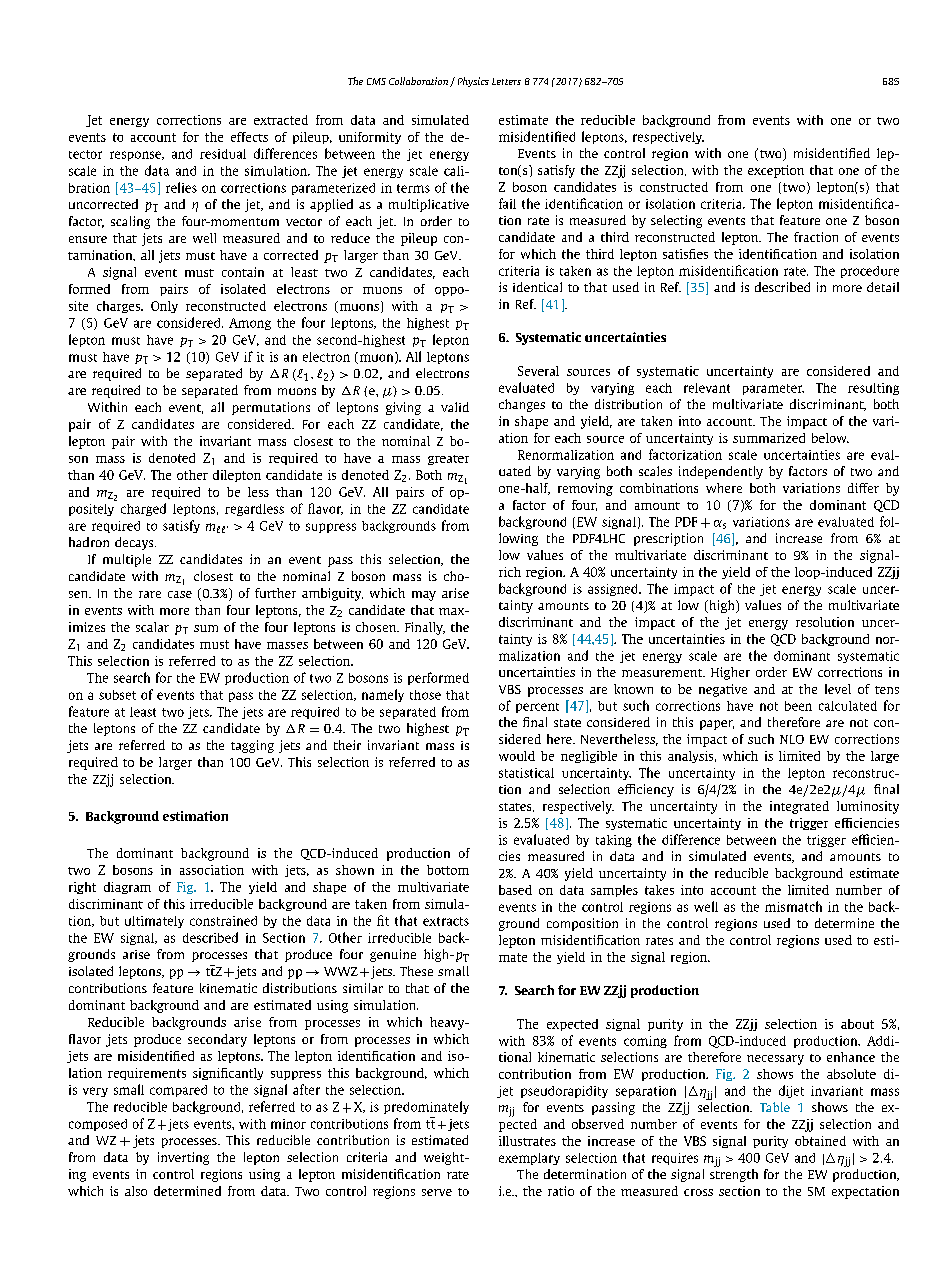 Image resolution: width=952 pixels, height=1270 pixels. I want to click on may, so click(424, 596).
